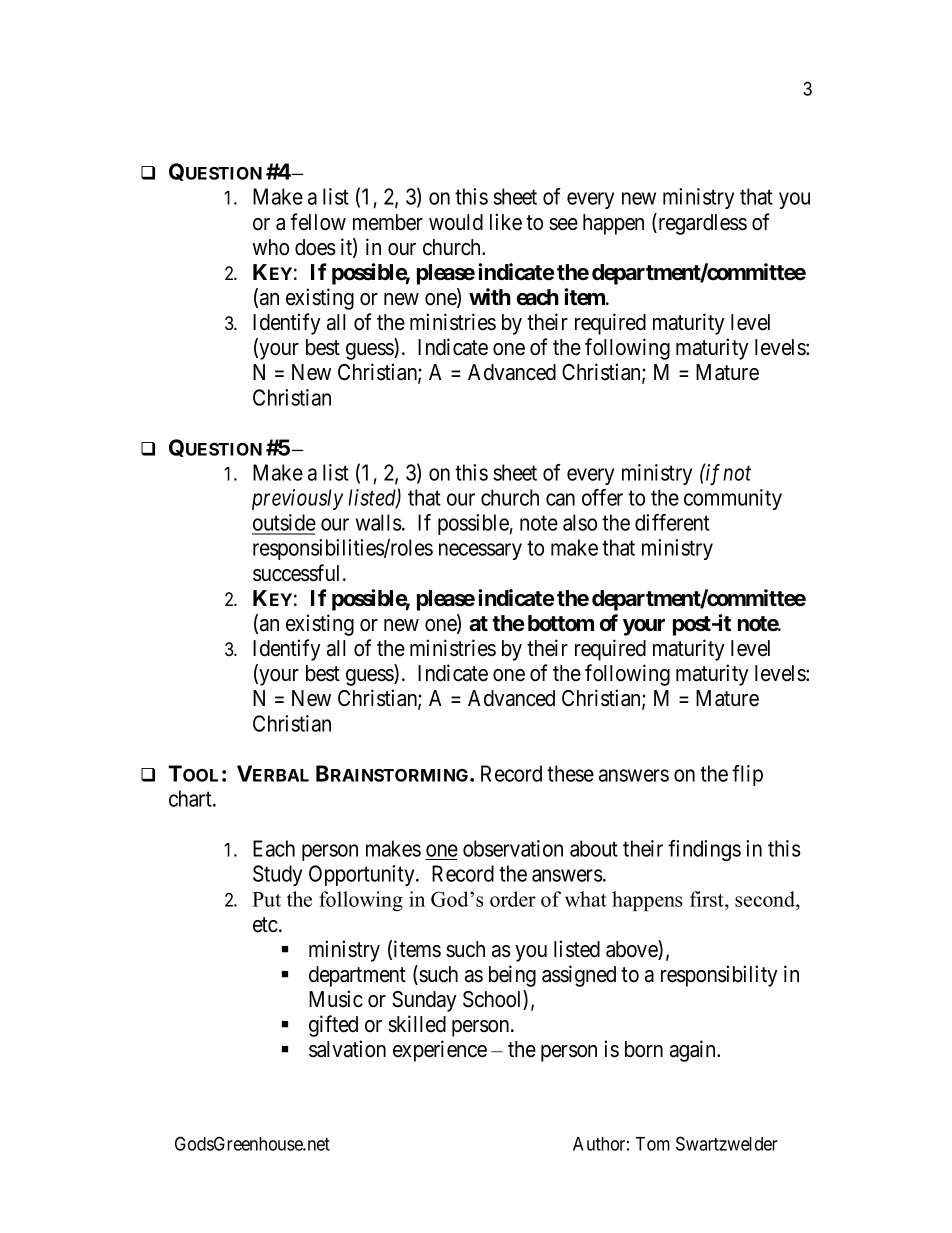  Describe the element at coordinates (440, 1051) in the screenshot. I see `experience` at that location.
